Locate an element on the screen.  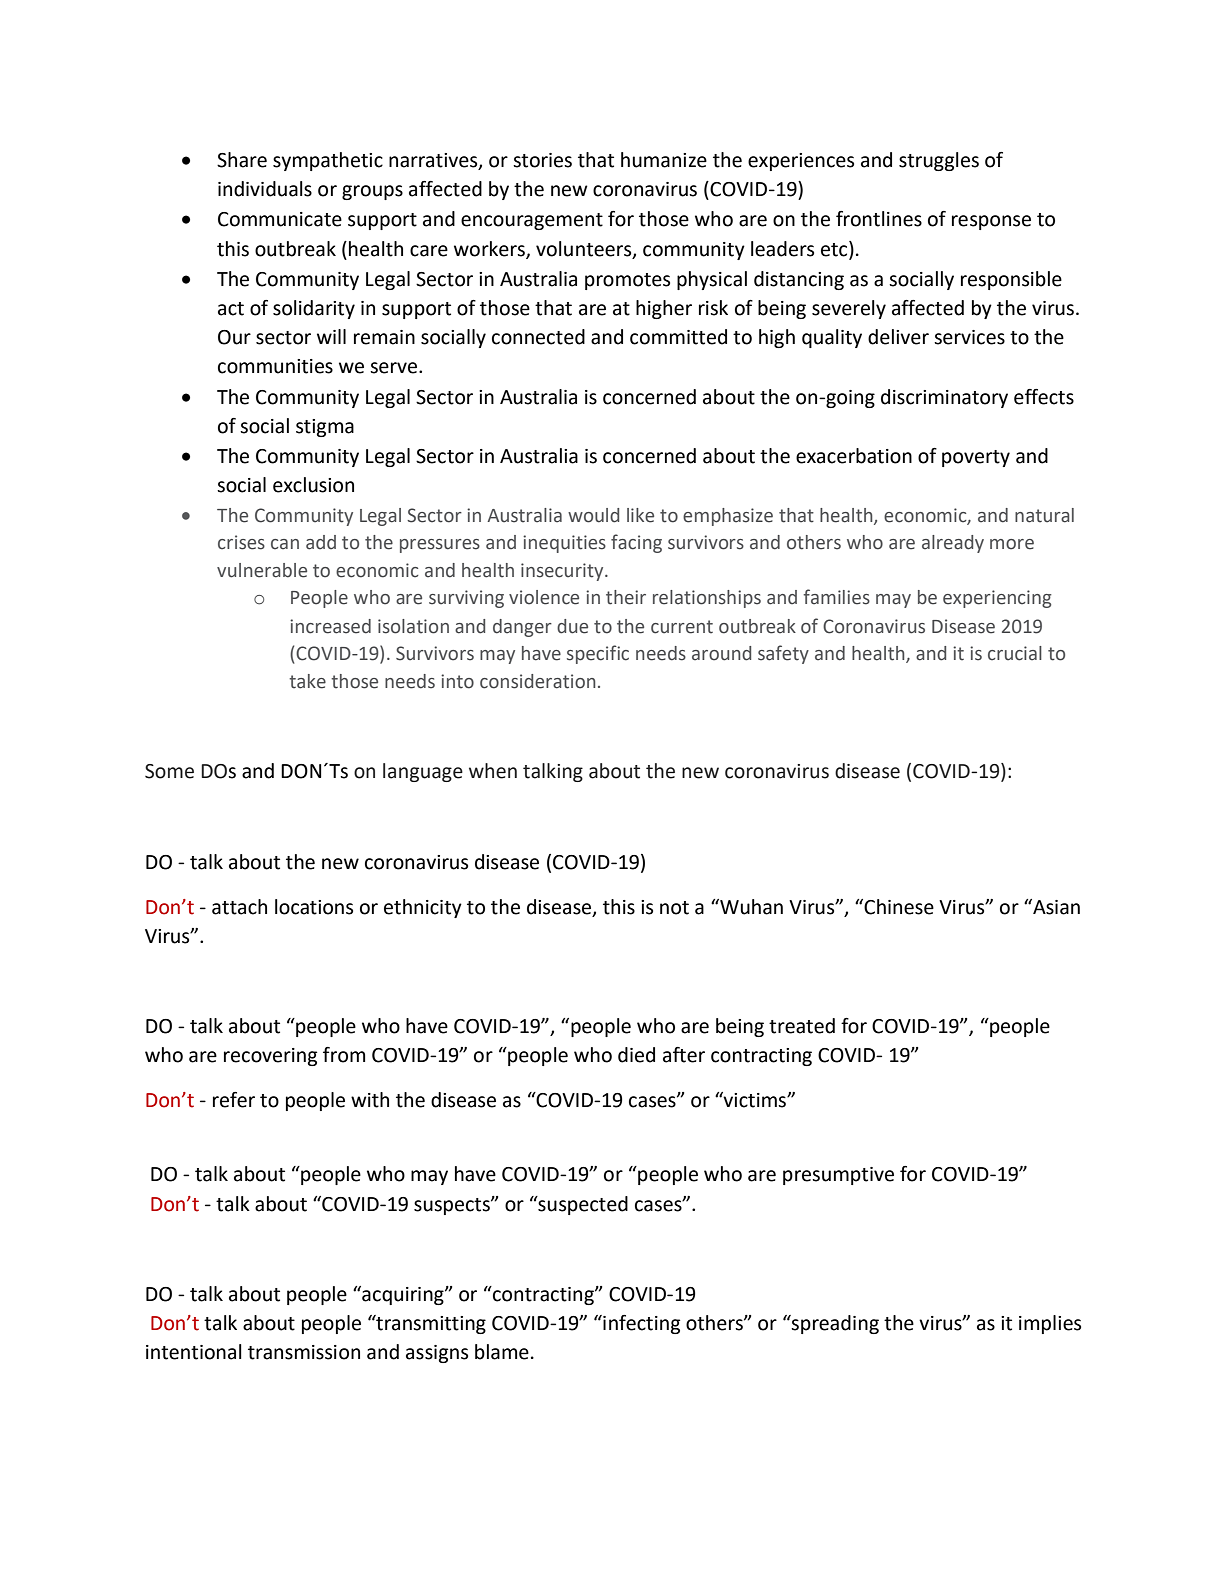
treated is located at coordinates (802, 1026).
